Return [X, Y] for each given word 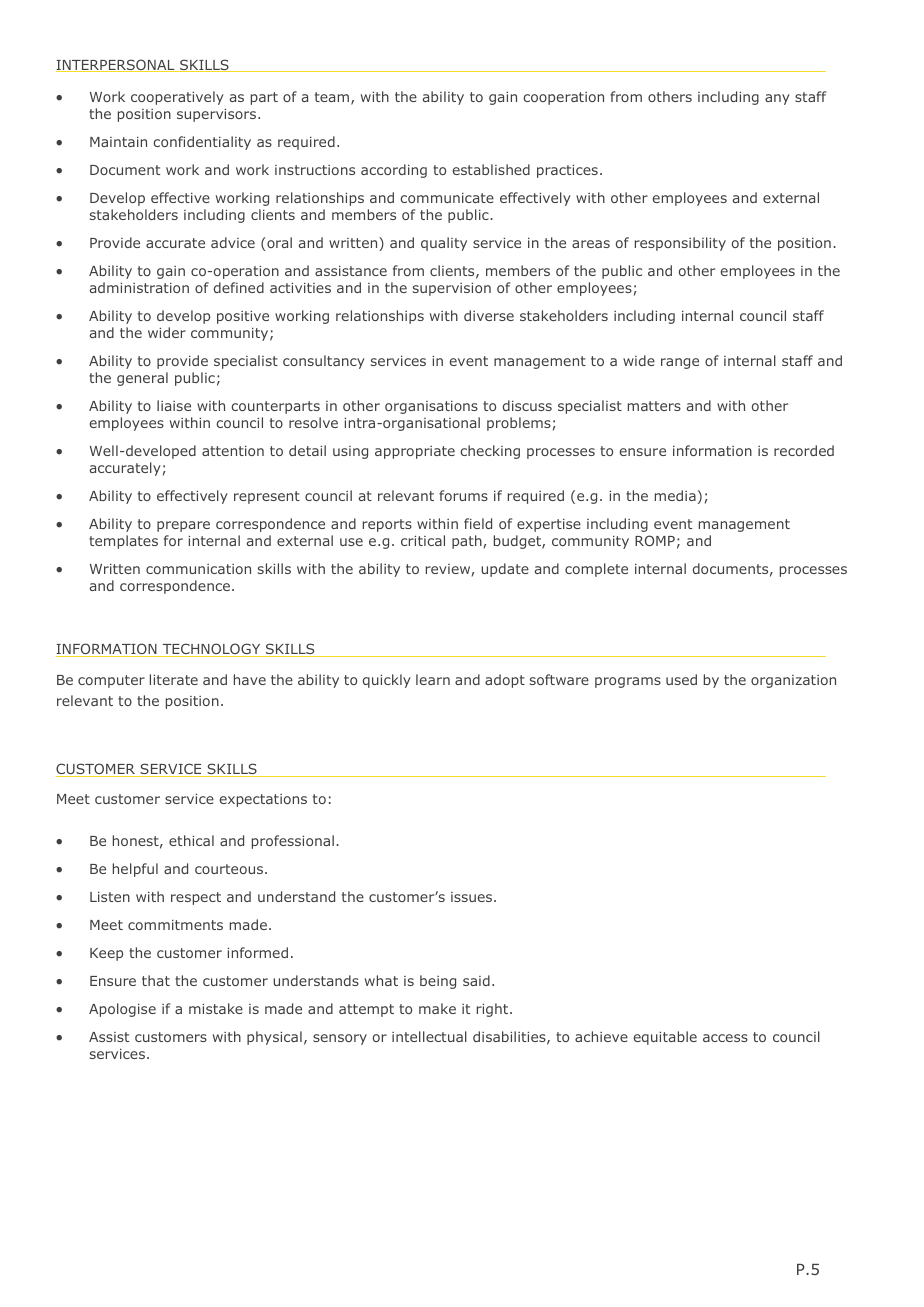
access [725, 1038]
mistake [216, 1008]
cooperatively [177, 98]
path [467, 542]
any [777, 99]
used [681, 679]
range [680, 363]
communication [198, 569]
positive [243, 317]
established [491, 169]
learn [433, 679]
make [437, 1008]
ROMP [655, 540]
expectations [263, 800]
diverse [489, 315]
